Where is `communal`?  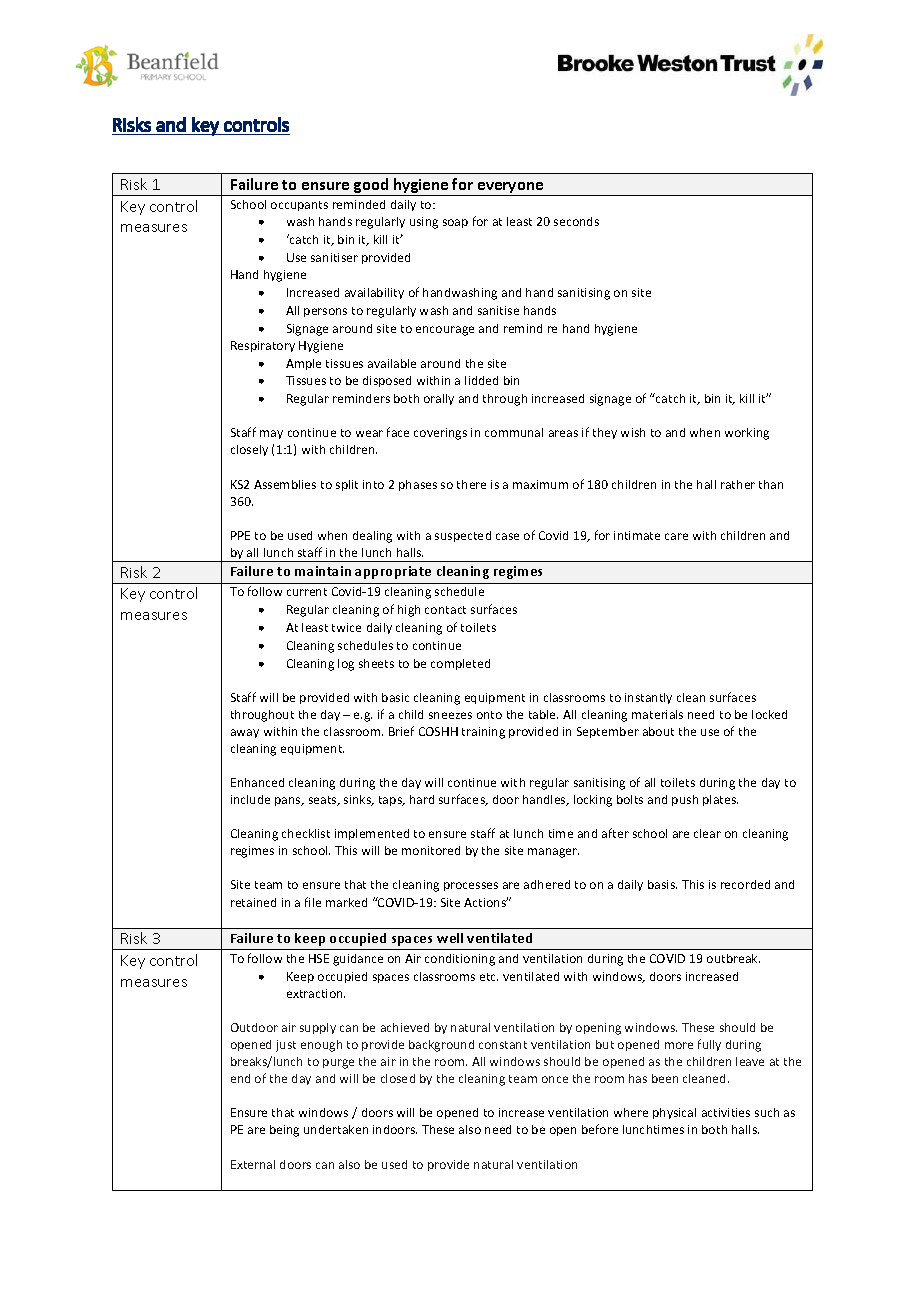
communal is located at coordinates (514, 432).
